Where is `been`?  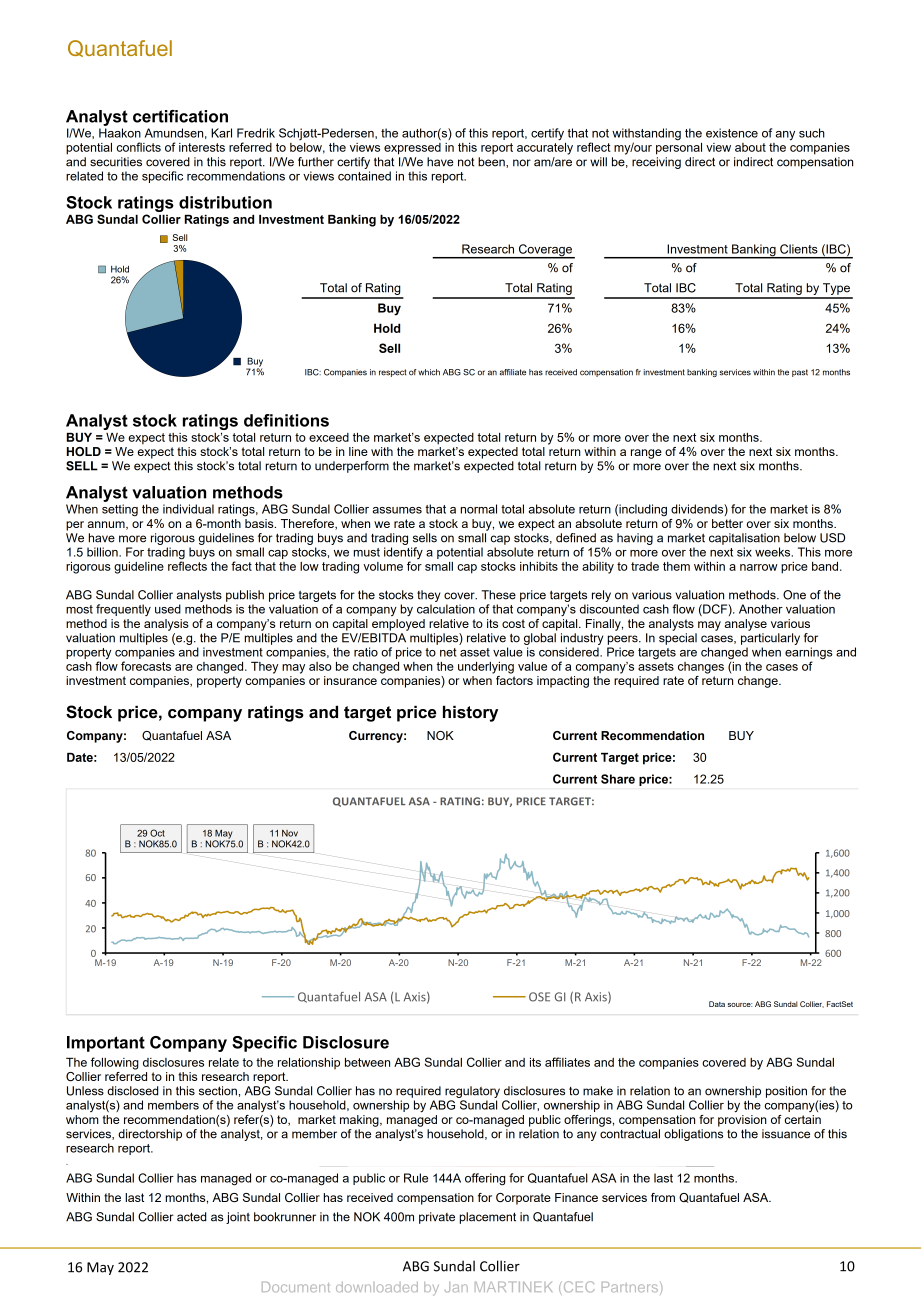 been is located at coordinates (492, 162).
